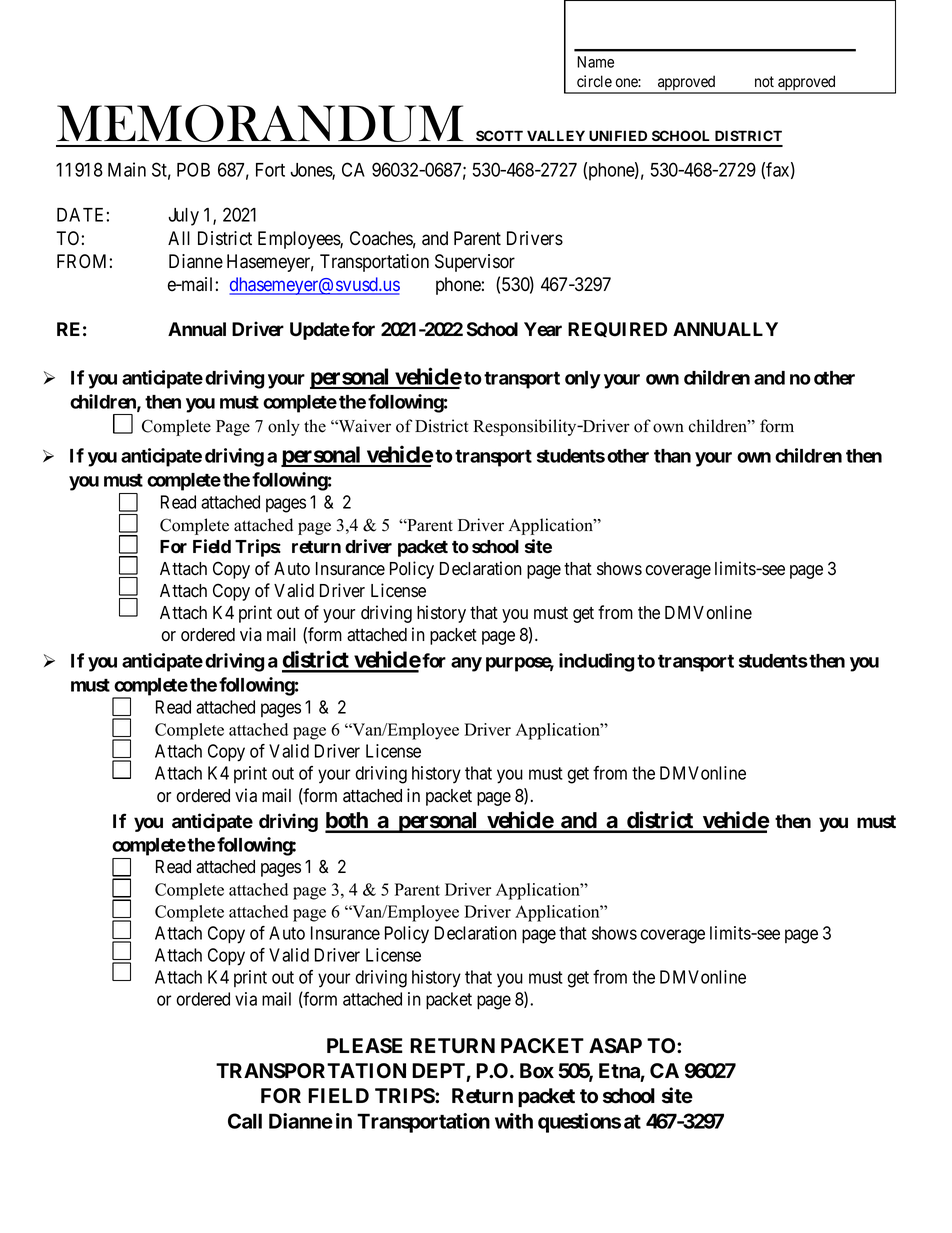 The image size is (952, 1233). What do you see at coordinates (245, 1121) in the image?
I see `Call` at bounding box center [245, 1121].
